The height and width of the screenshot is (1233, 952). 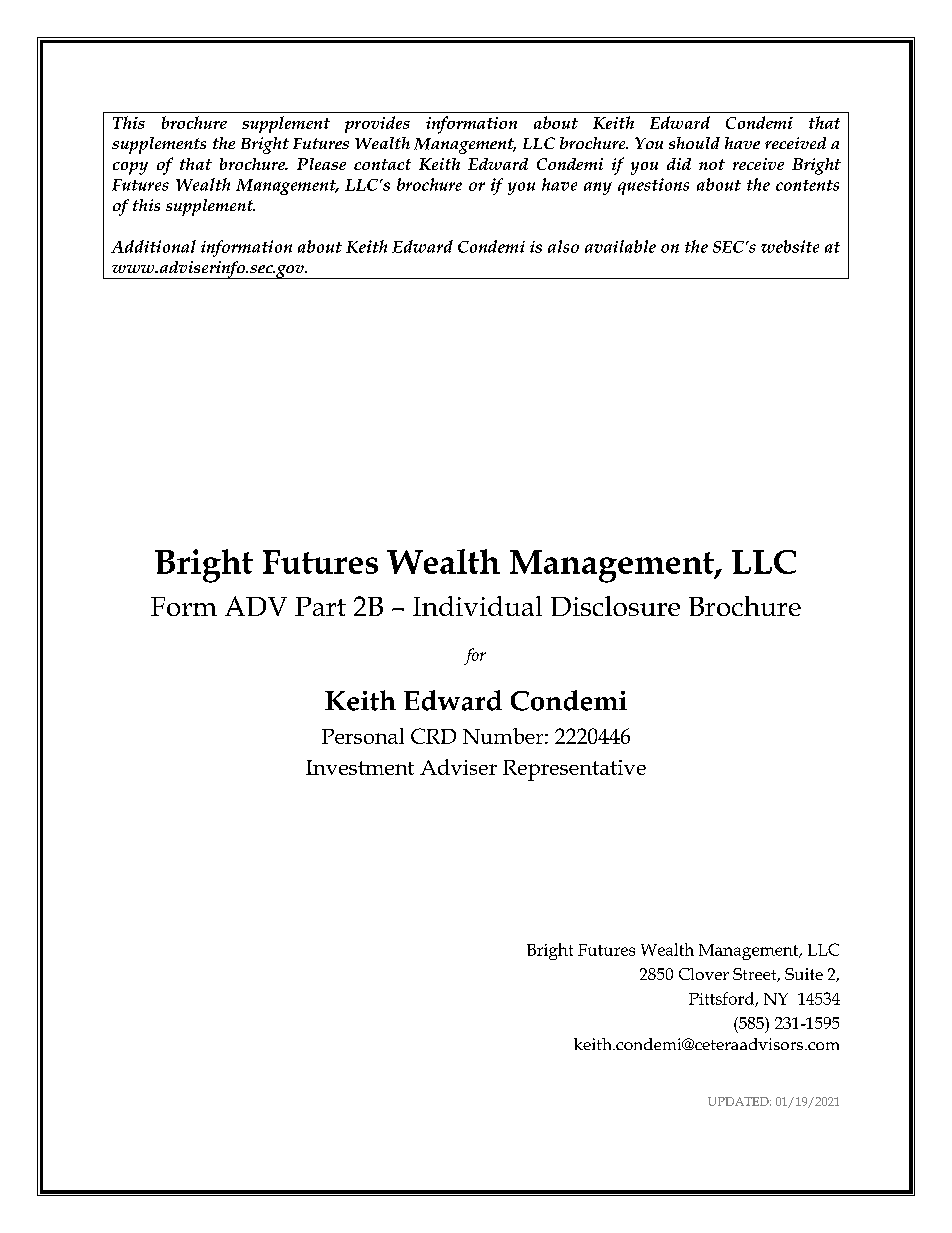 I want to click on Investment, so click(x=360, y=767).
